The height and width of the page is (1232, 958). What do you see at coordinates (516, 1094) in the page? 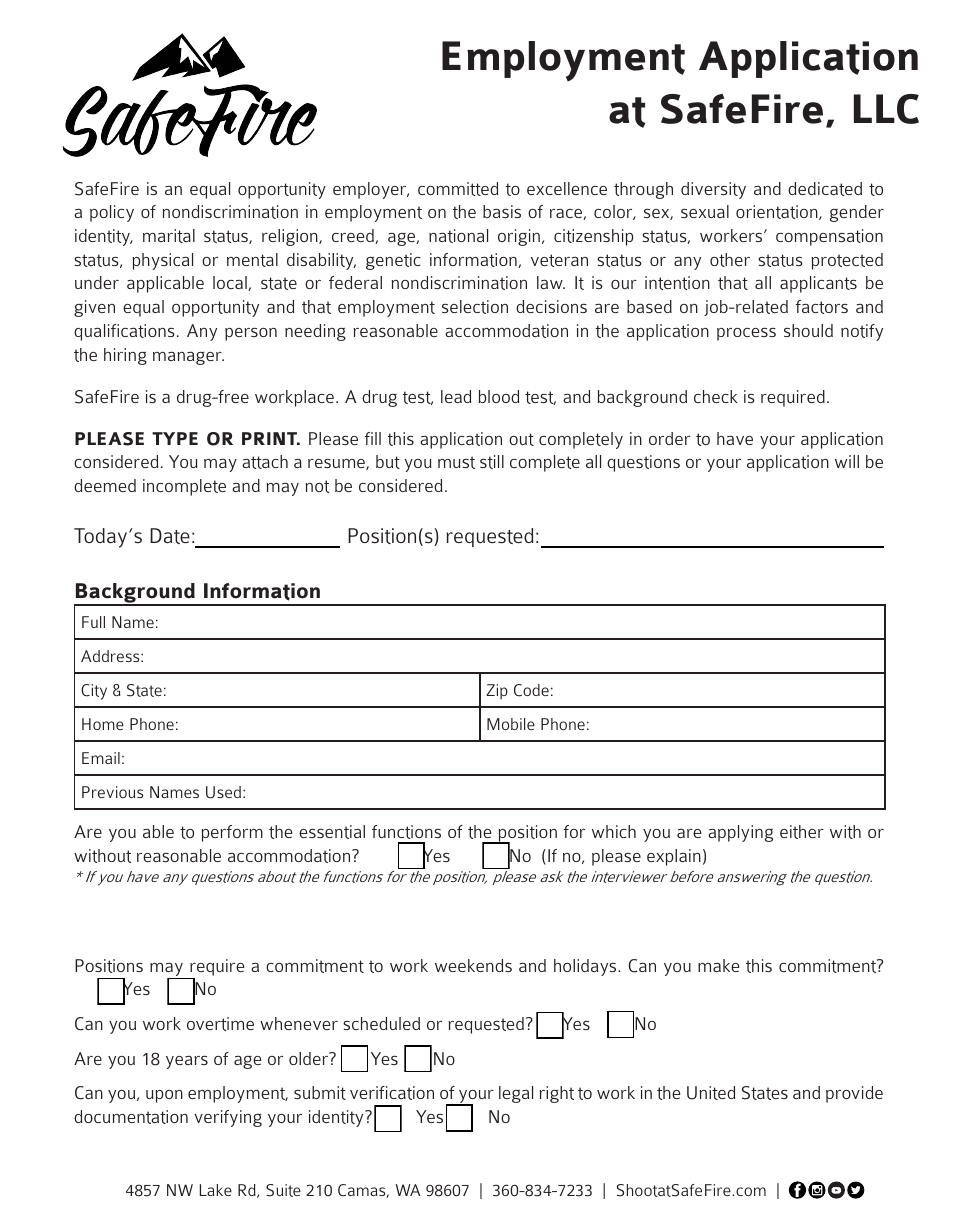
I see `legal` at bounding box center [516, 1094].
